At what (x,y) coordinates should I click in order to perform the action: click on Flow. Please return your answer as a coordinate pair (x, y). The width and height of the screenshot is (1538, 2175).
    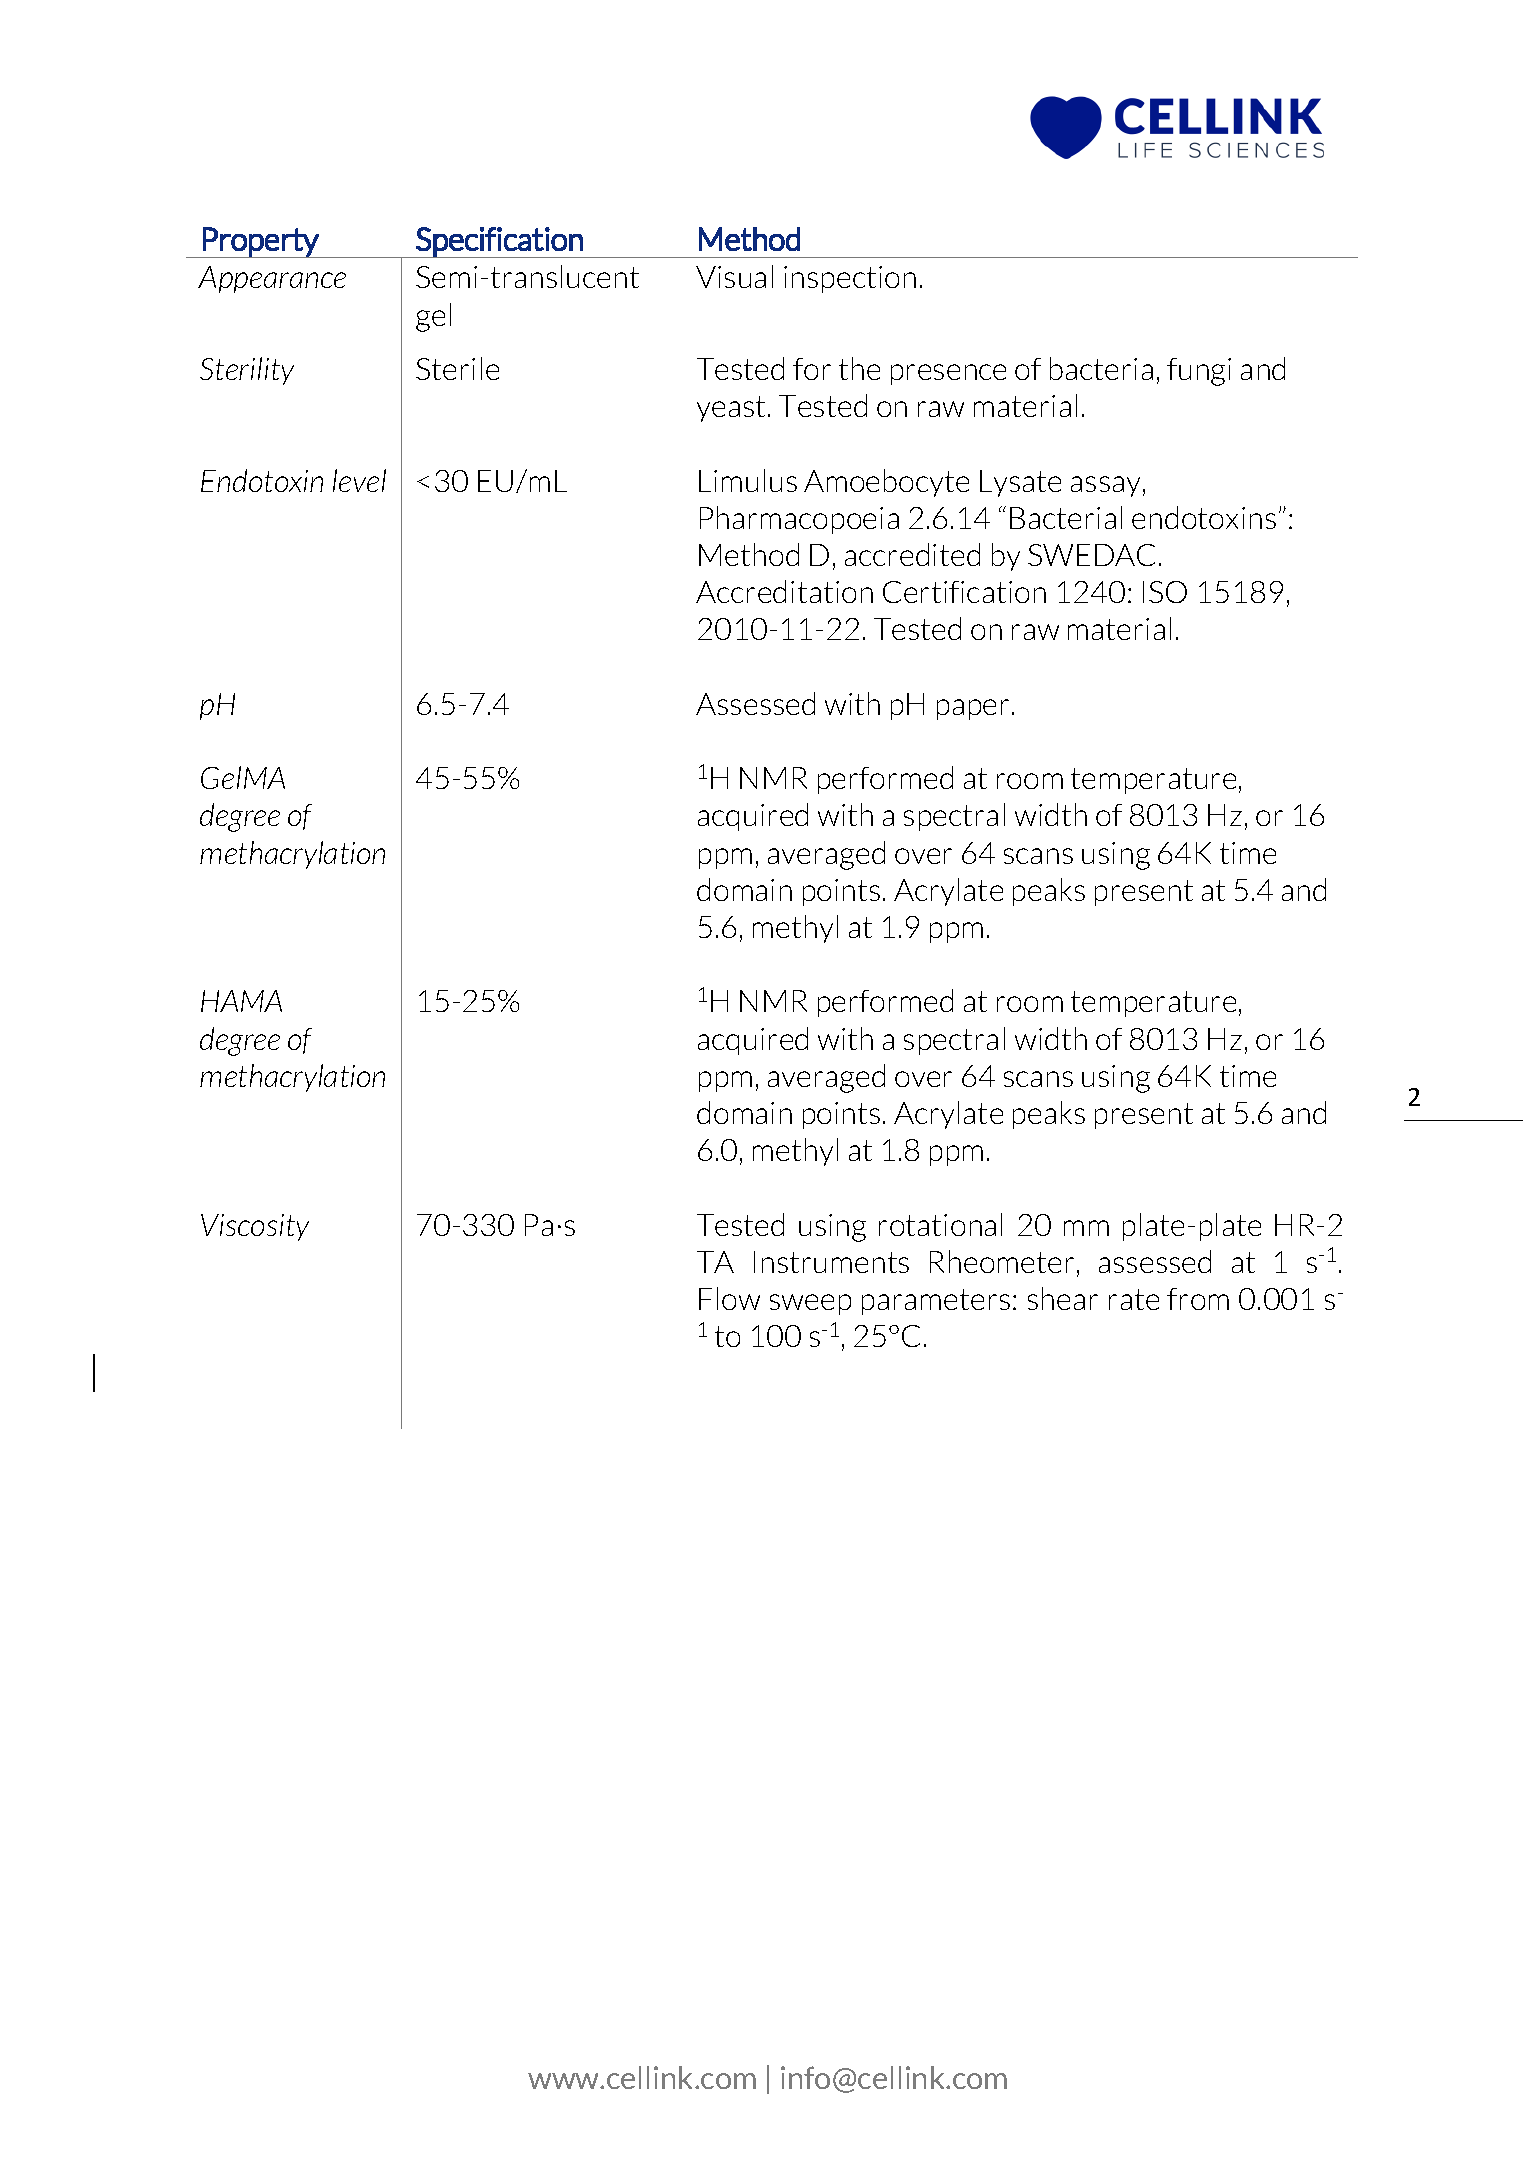
    Looking at the image, I should click on (729, 1298).
